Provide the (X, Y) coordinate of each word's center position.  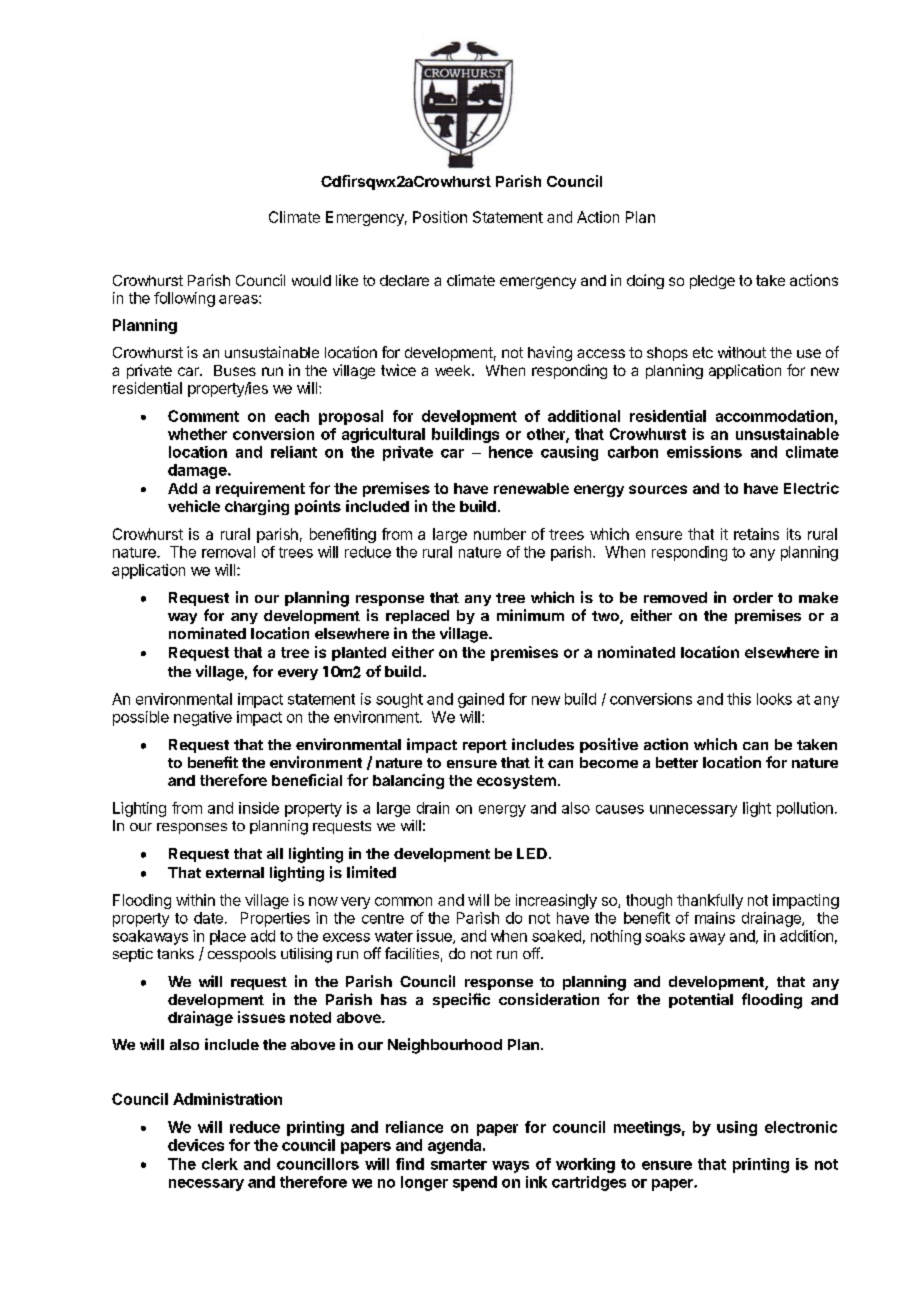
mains (715, 918)
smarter (459, 1164)
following (184, 299)
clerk (220, 1164)
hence (511, 452)
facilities (412, 953)
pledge (712, 282)
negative (203, 718)
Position (440, 217)
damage (198, 471)
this (739, 699)
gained (481, 700)
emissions (704, 452)
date (208, 918)
